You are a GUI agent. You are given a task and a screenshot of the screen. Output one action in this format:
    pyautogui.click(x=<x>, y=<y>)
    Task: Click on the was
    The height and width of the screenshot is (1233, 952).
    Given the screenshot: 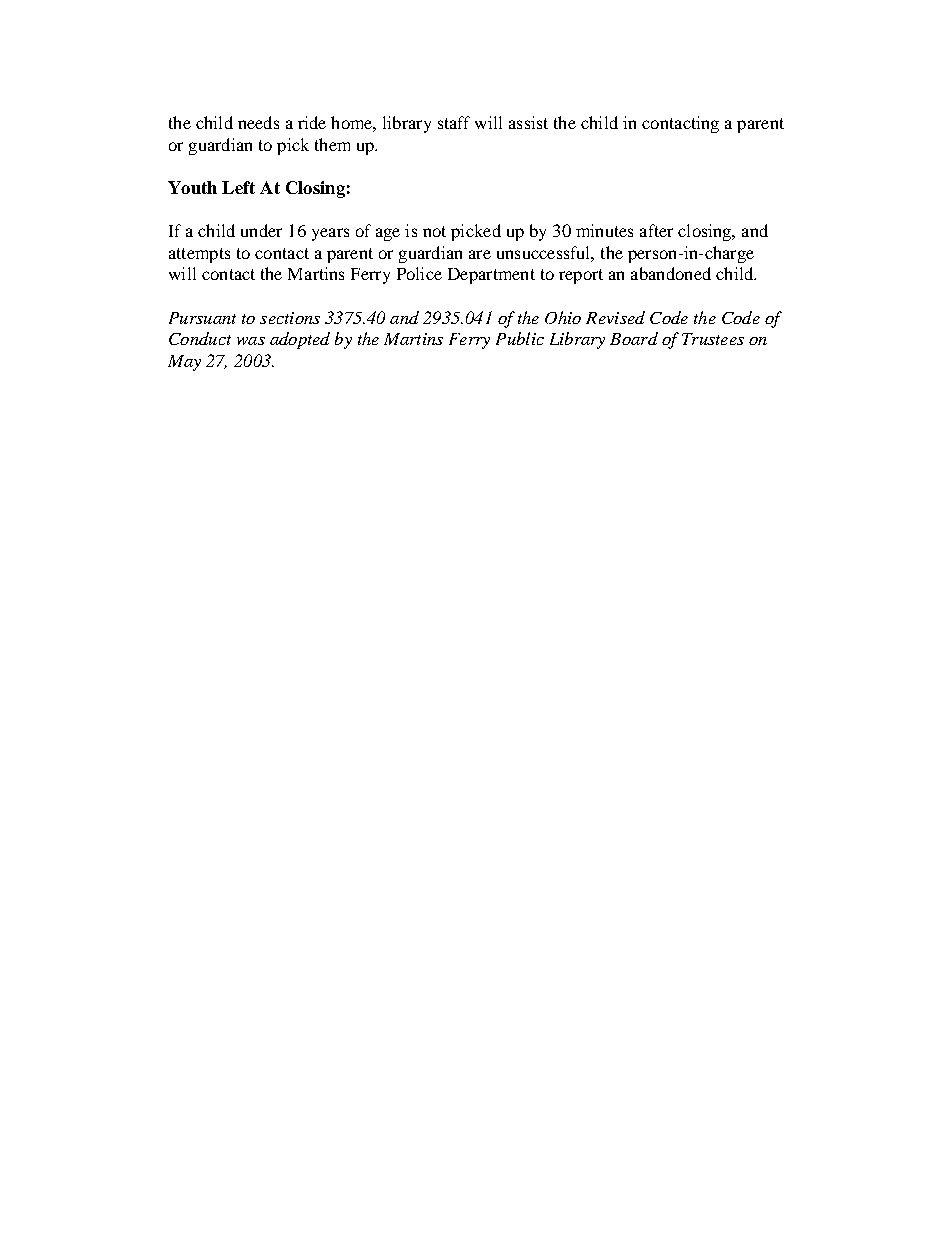 What is the action you would take?
    pyautogui.click(x=251, y=341)
